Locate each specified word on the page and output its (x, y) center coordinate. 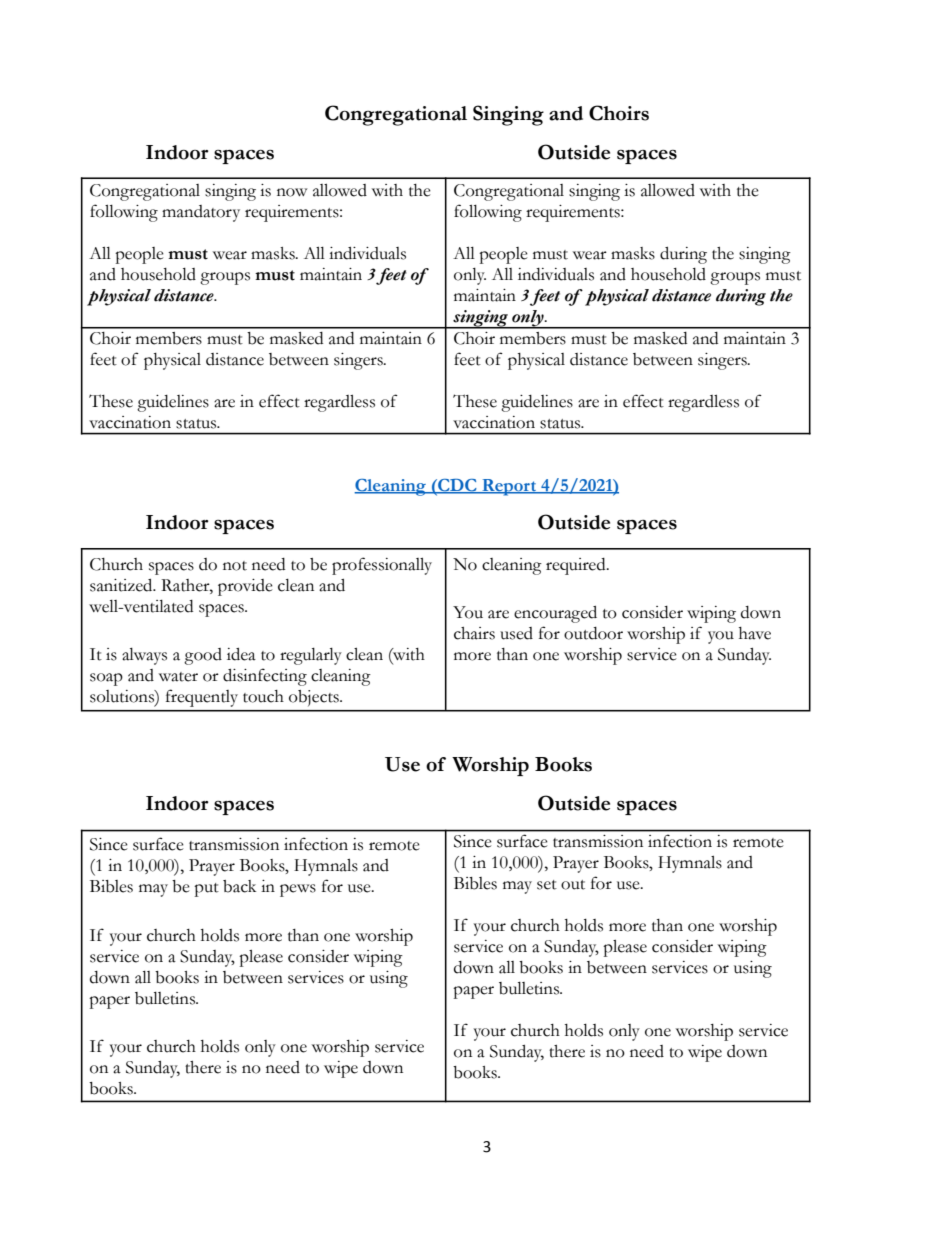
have (755, 633)
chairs (474, 633)
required (577, 566)
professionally (382, 566)
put (206, 890)
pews (298, 890)
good (203, 656)
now (292, 192)
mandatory (201, 213)
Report (509, 487)
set (547, 885)
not (235, 566)
